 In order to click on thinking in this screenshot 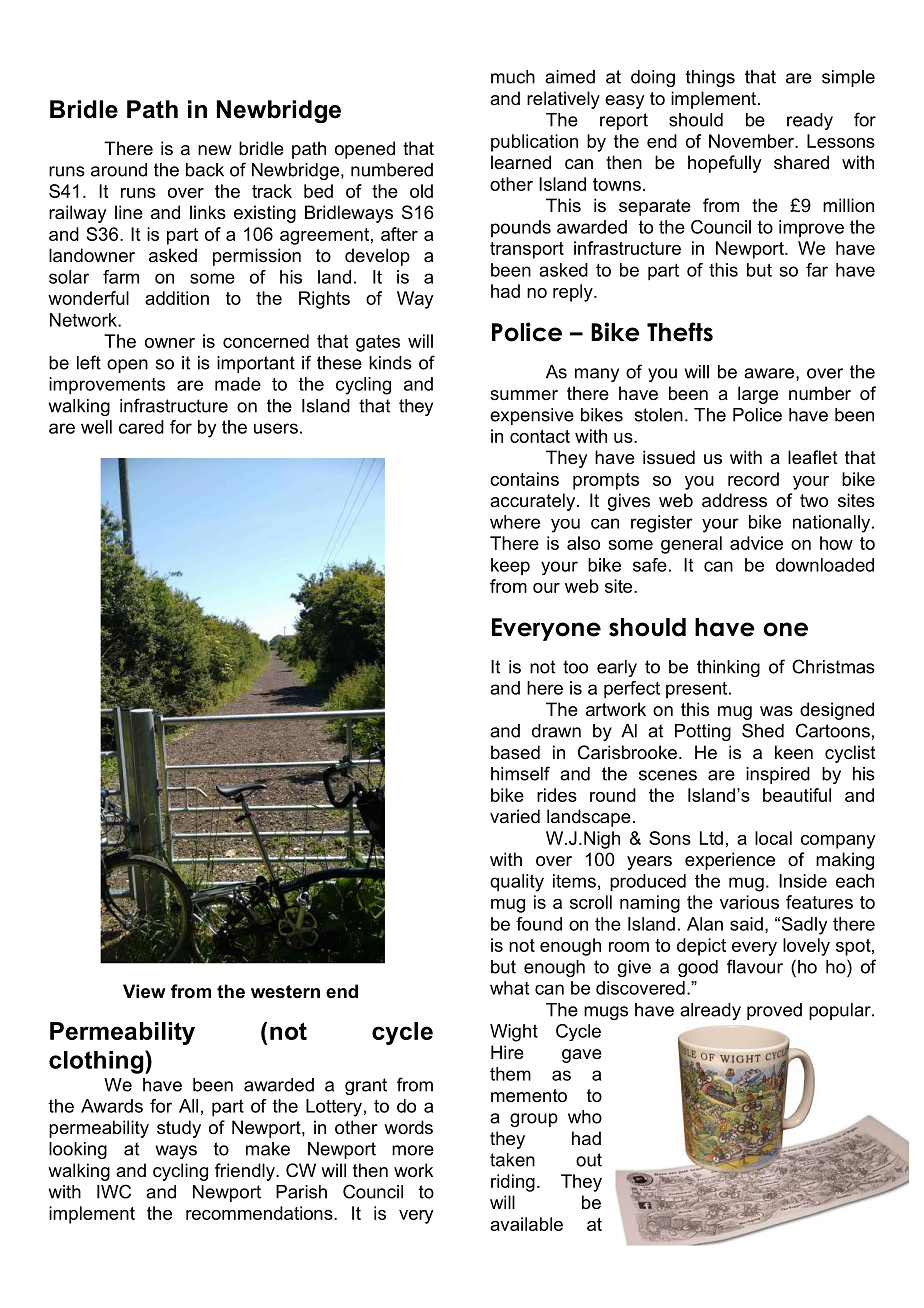, I will do `click(728, 668)`.
